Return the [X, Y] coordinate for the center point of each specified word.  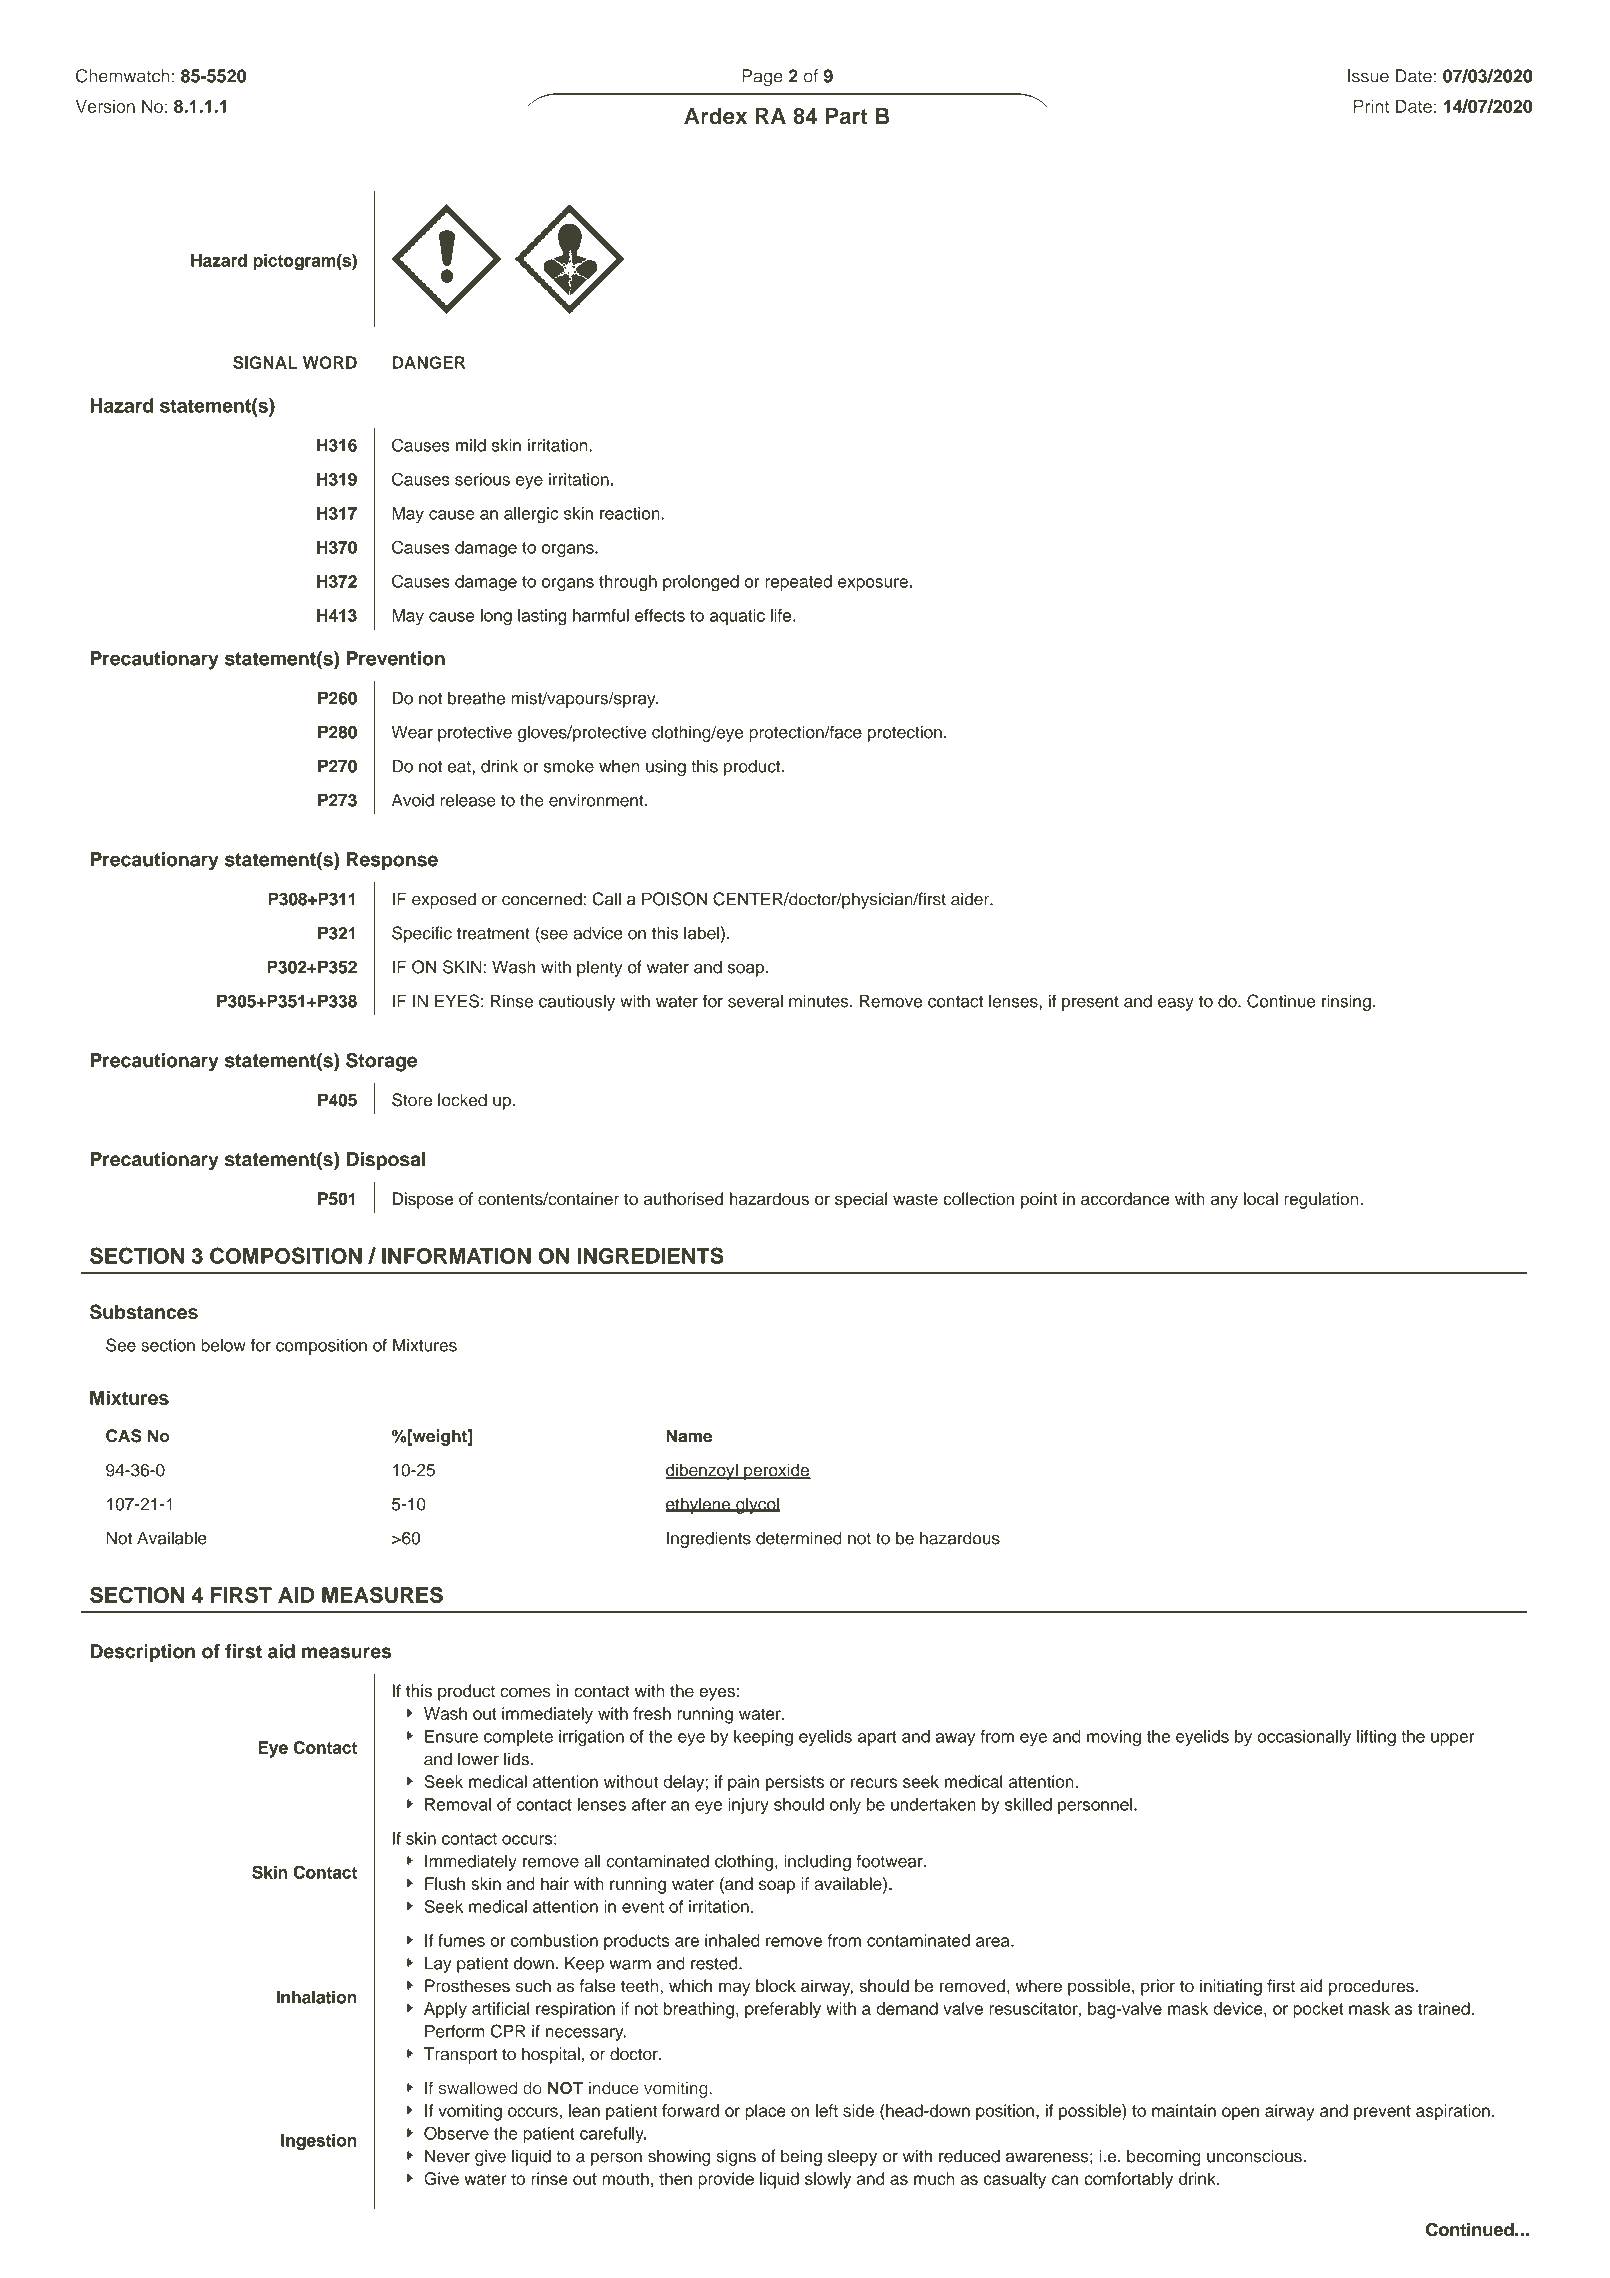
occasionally [1304, 1738]
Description [142, 1653]
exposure [873, 584]
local [1261, 1199]
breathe [476, 698]
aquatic [737, 617]
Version [105, 106]
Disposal [385, 1161]
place [765, 2112]
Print [1371, 106]
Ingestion [319, 2142]
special [861, 1200]
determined [799, 1538]
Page [762, 77]
